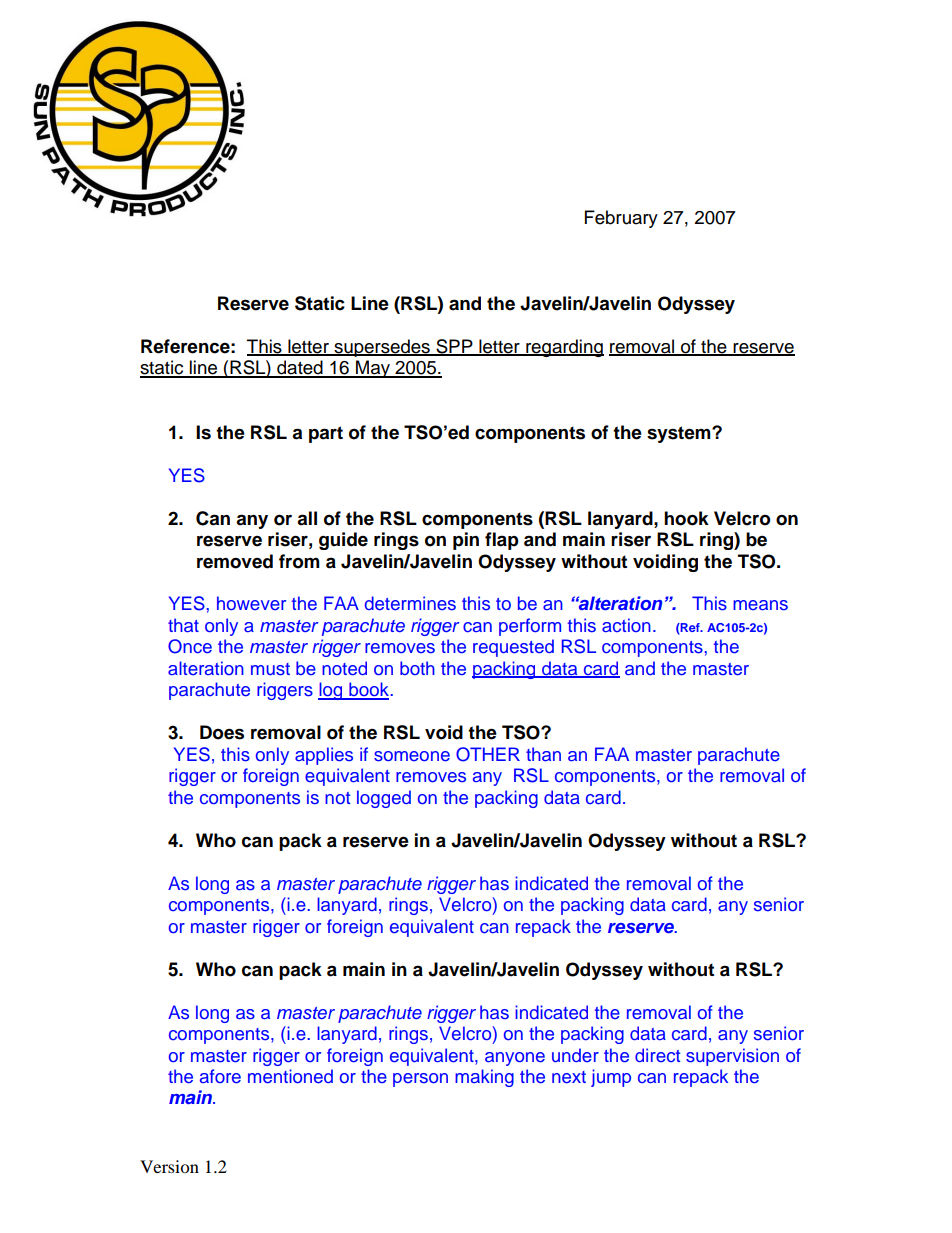 The width and height of the page is (952, 1233). Describe the element at coordinates (626, 625) in the page. I see `action` at that location.
